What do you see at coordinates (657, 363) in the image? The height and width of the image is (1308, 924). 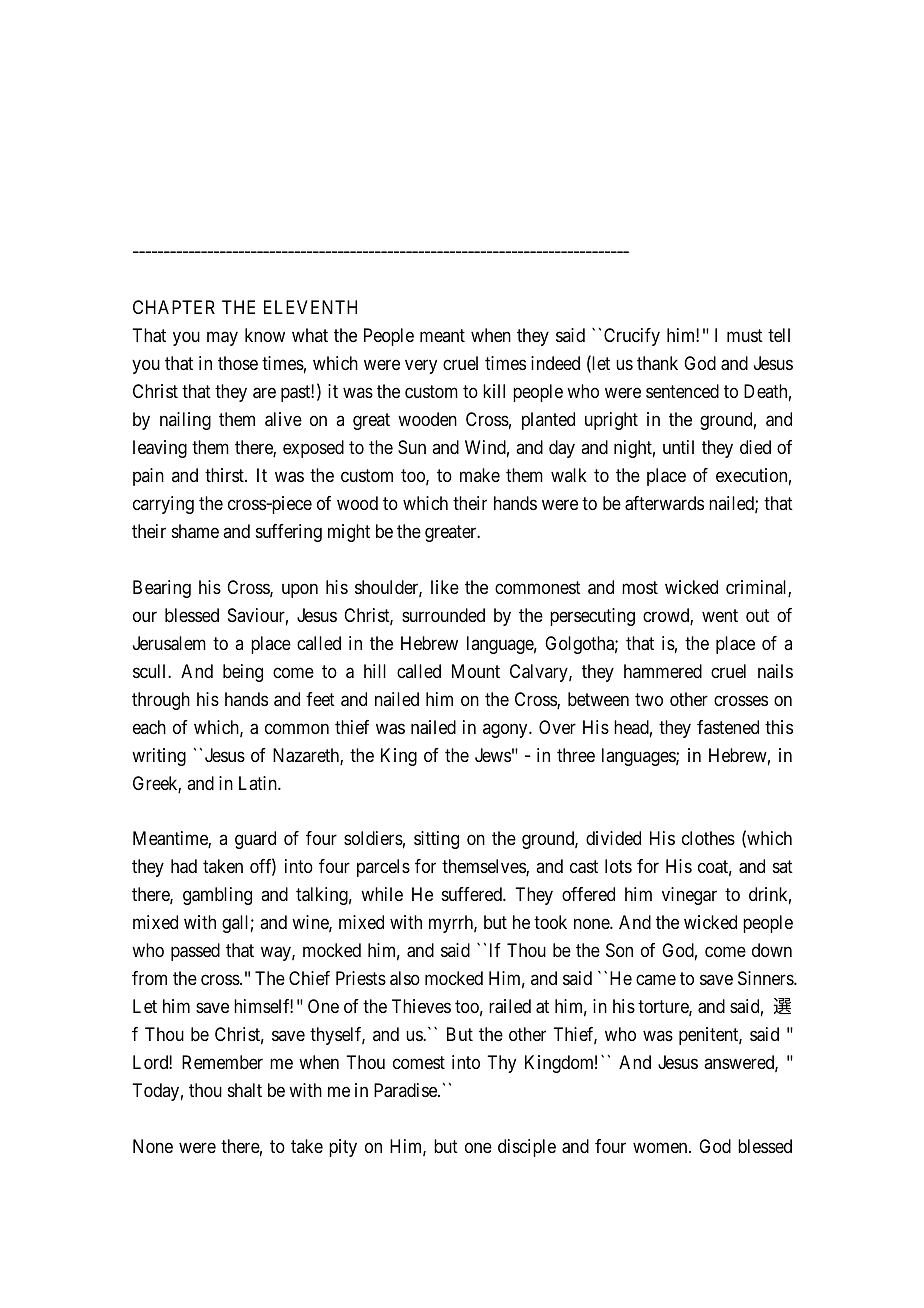 I see `thank` at bounding box center [657, 363].
